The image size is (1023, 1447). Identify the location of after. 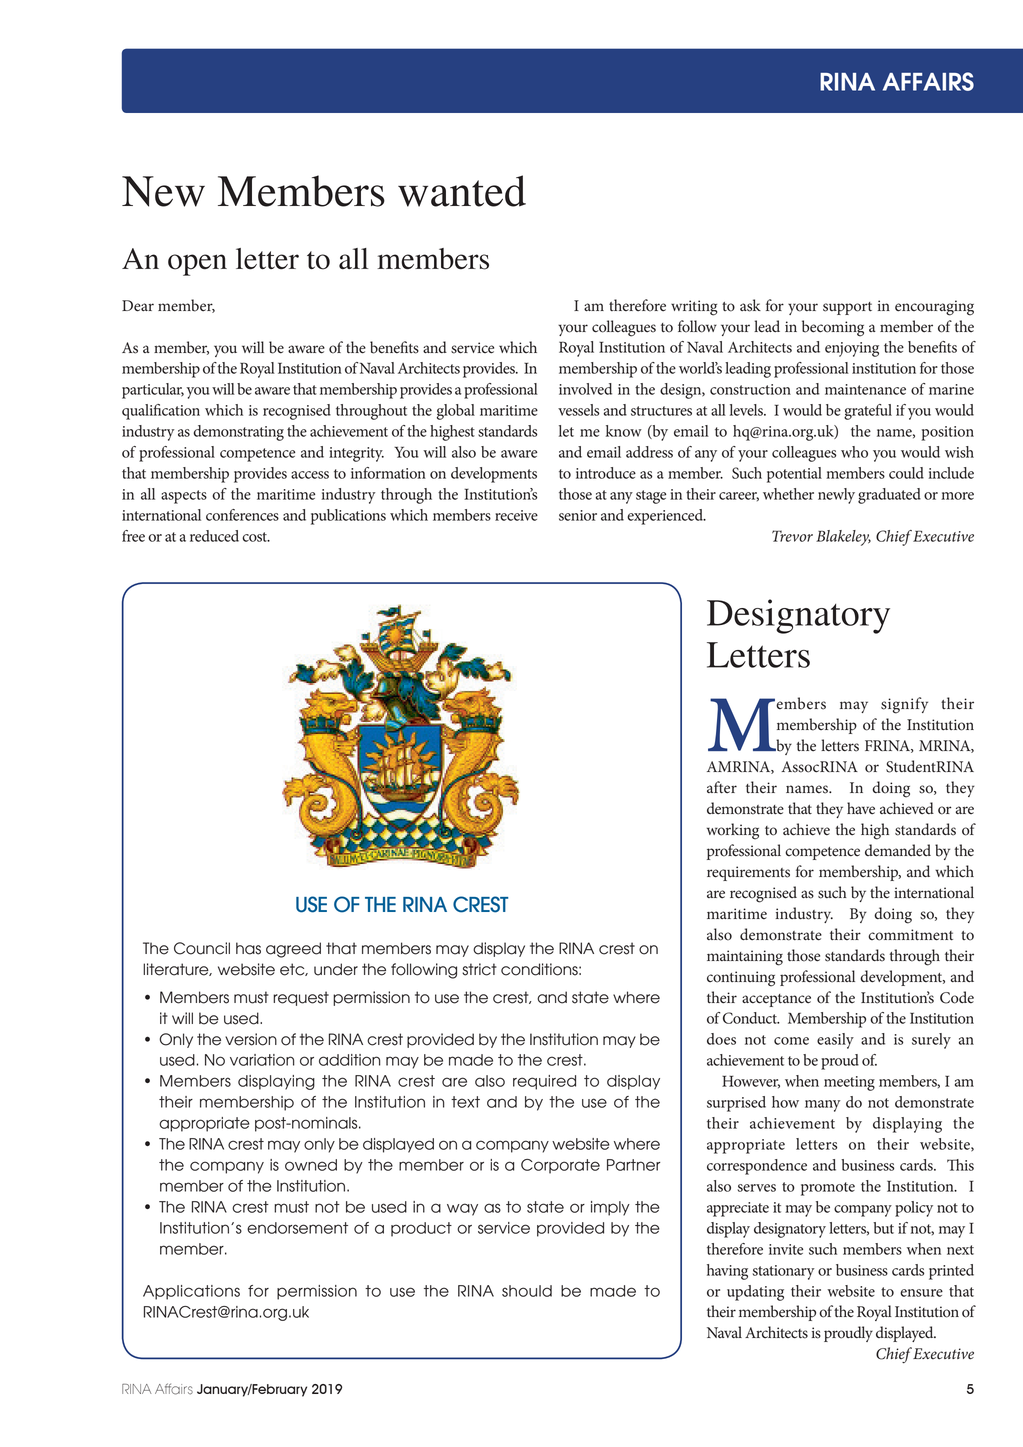
(722, 787).
